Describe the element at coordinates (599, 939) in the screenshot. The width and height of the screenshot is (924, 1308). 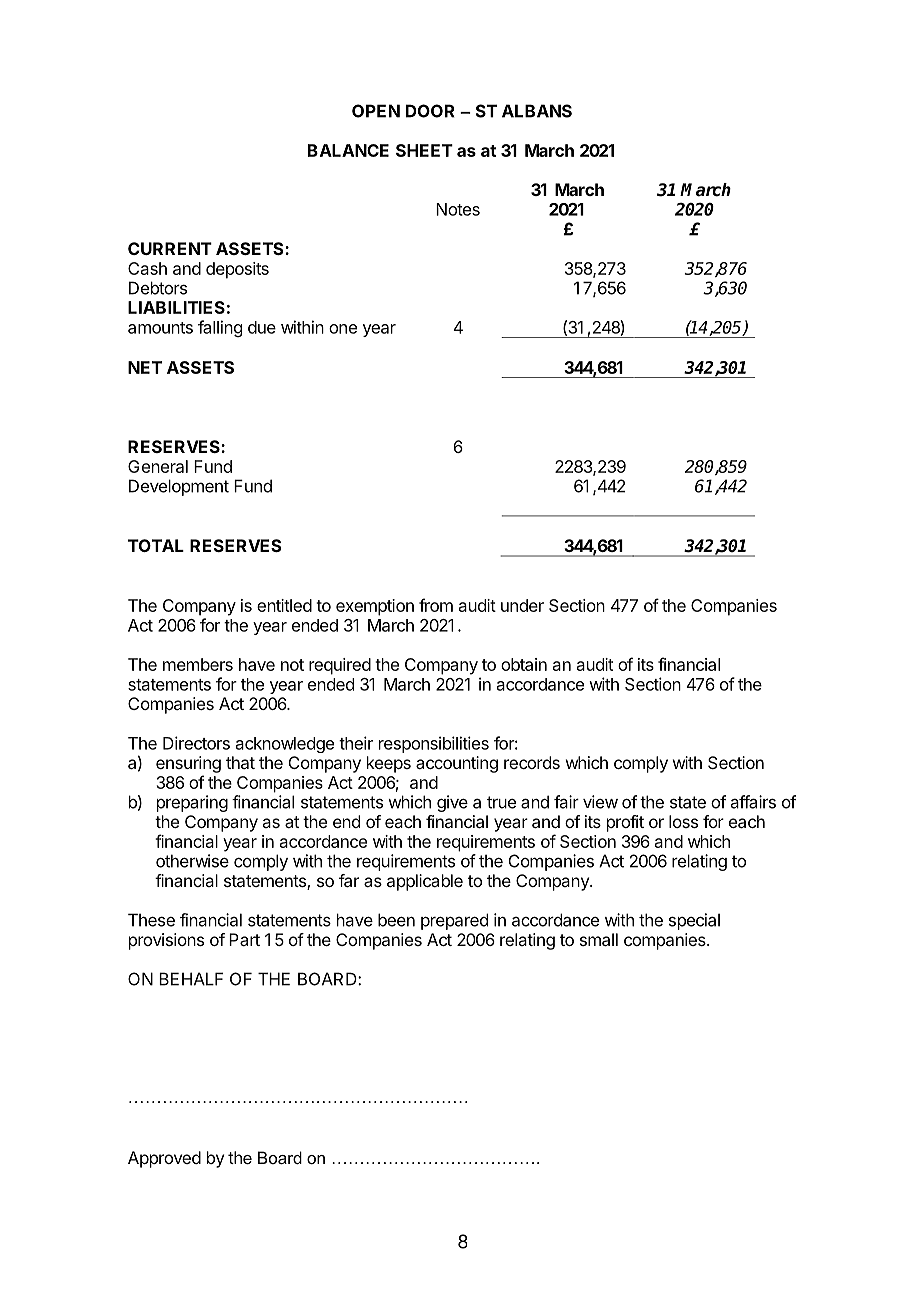
I see `small` at that location.
